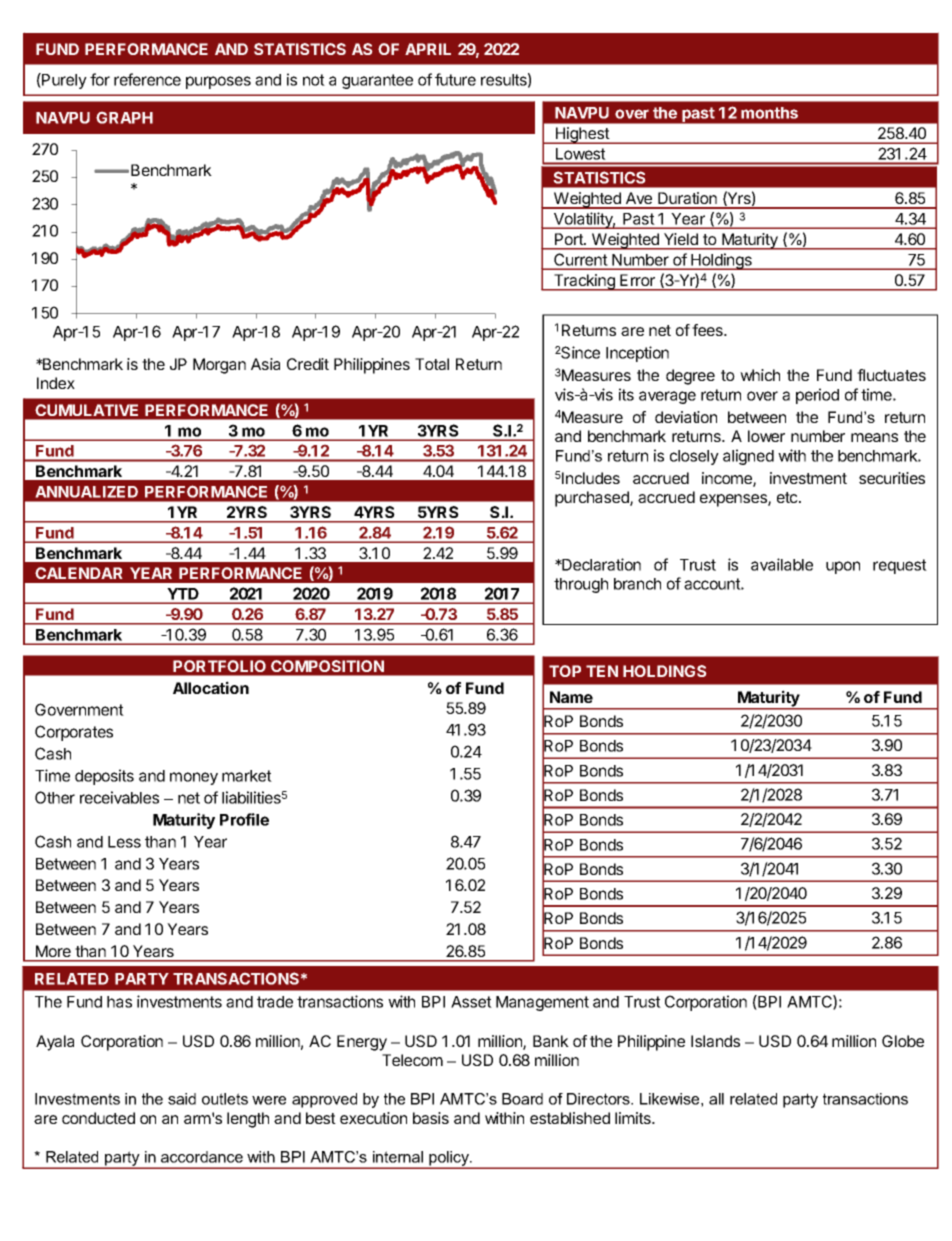  Describe the element at coordinates (147, 79) in the screenshot. I see `reference` at that location.
